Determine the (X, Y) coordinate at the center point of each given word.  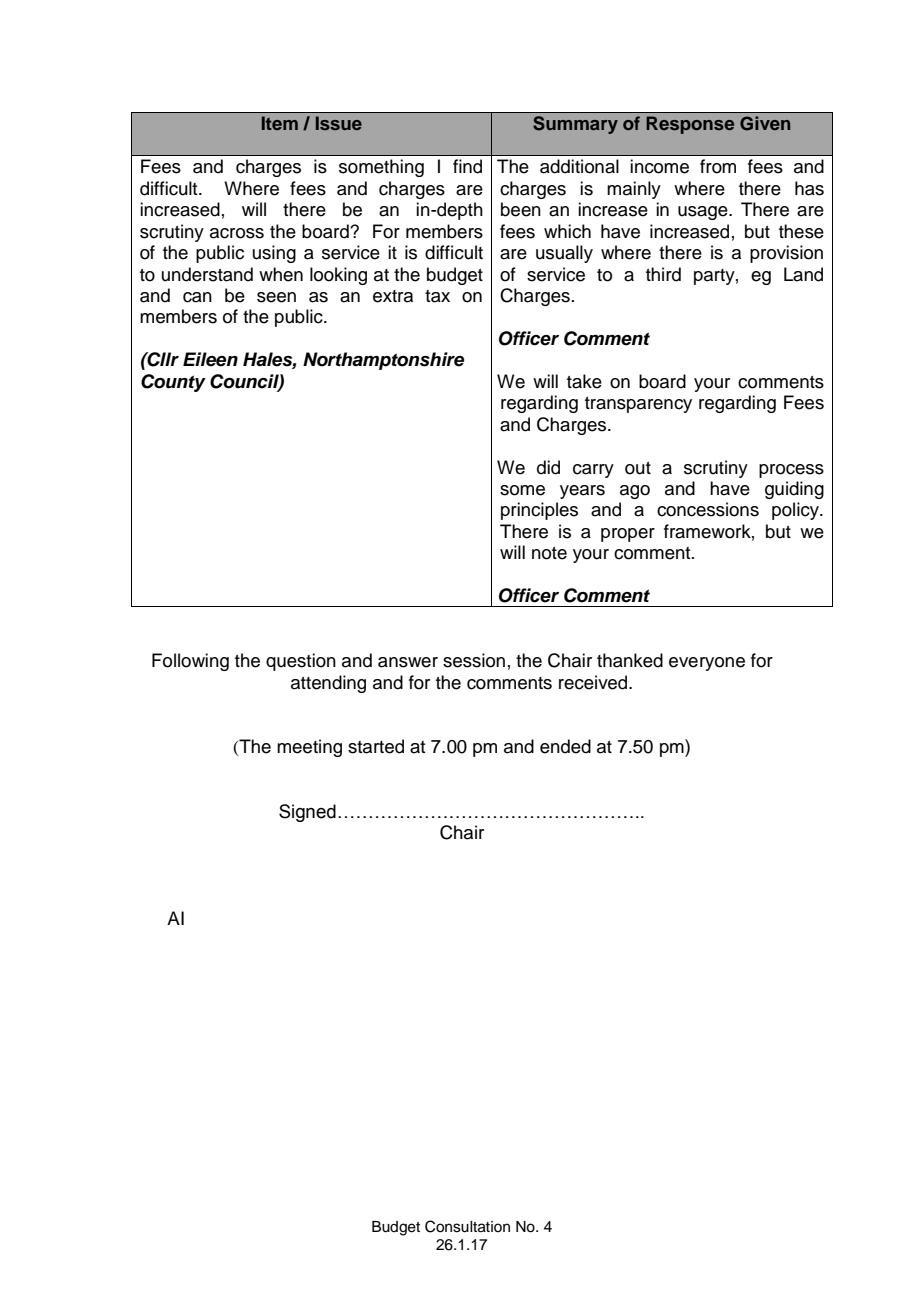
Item (280, 123)
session (474, 660)
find (467, 166)
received (594, 682)
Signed (307, 813)
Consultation (467, 1226)
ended (565, 746)
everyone (707, 664)
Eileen (210, 359)
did (548, 467)
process (791, 471)
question (301, 662)
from (718, 166)
